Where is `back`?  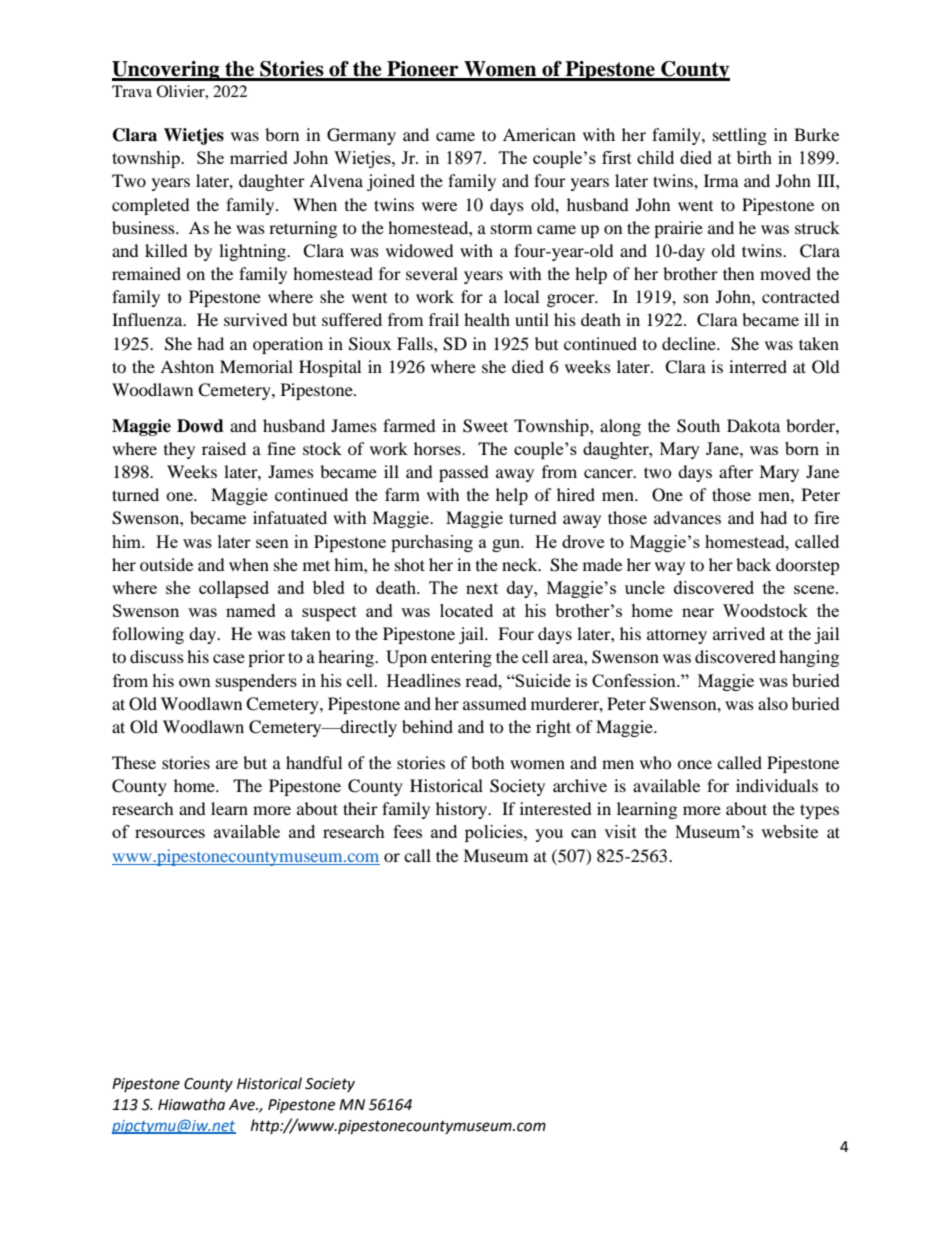 back is located at coordinates (753, 564).
